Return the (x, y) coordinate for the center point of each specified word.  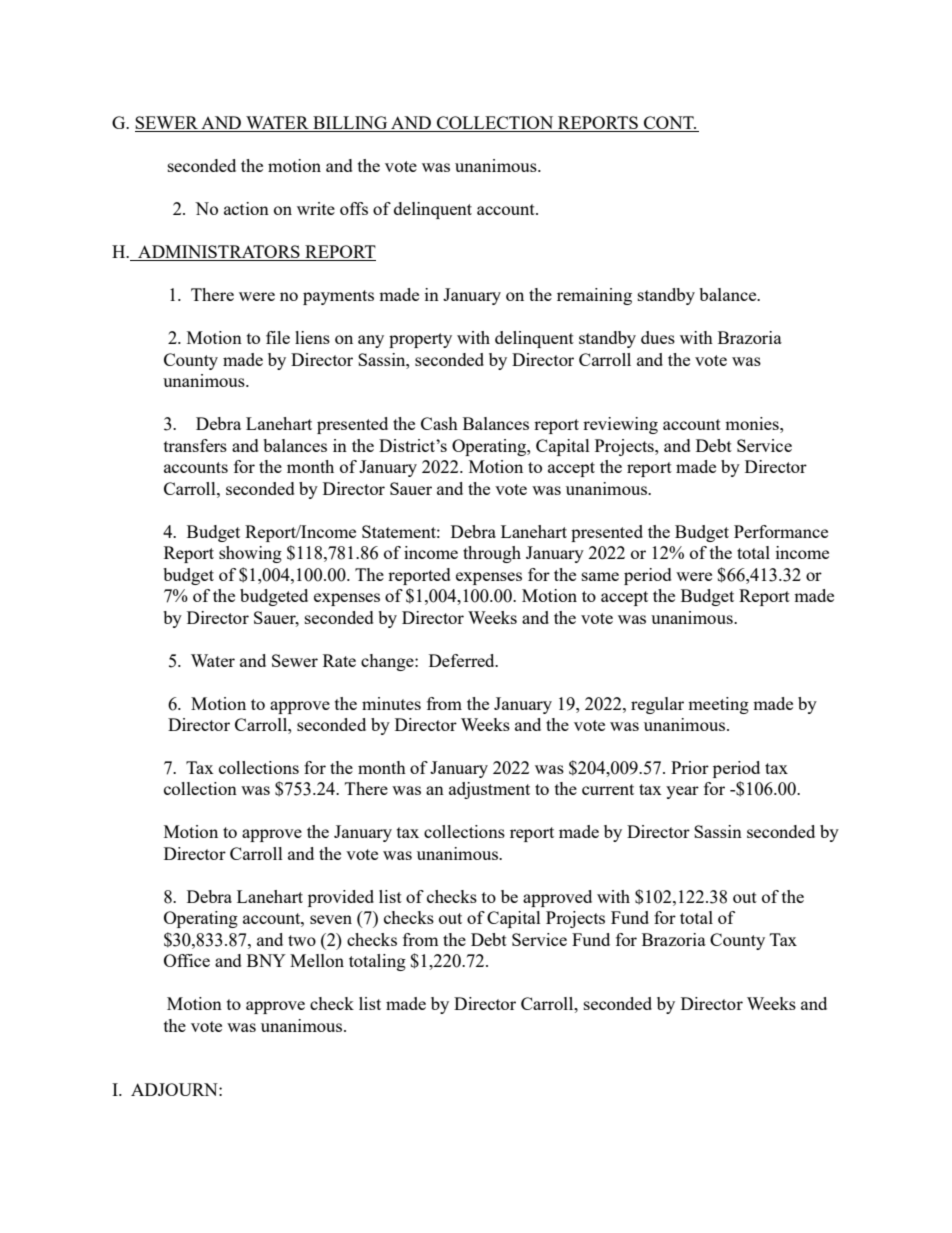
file (278, 337)
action (246, 208)
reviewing (620, 425)
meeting (718, 705)
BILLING (350, 124)
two (302, 940)
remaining (594, 296)
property (420, 340)
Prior (690, 767)
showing (250, 554)
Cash (439, 423)
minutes (391, 703)
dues (658, 337)
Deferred (463, 660)
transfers (195, 445)
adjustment (489, 790)
